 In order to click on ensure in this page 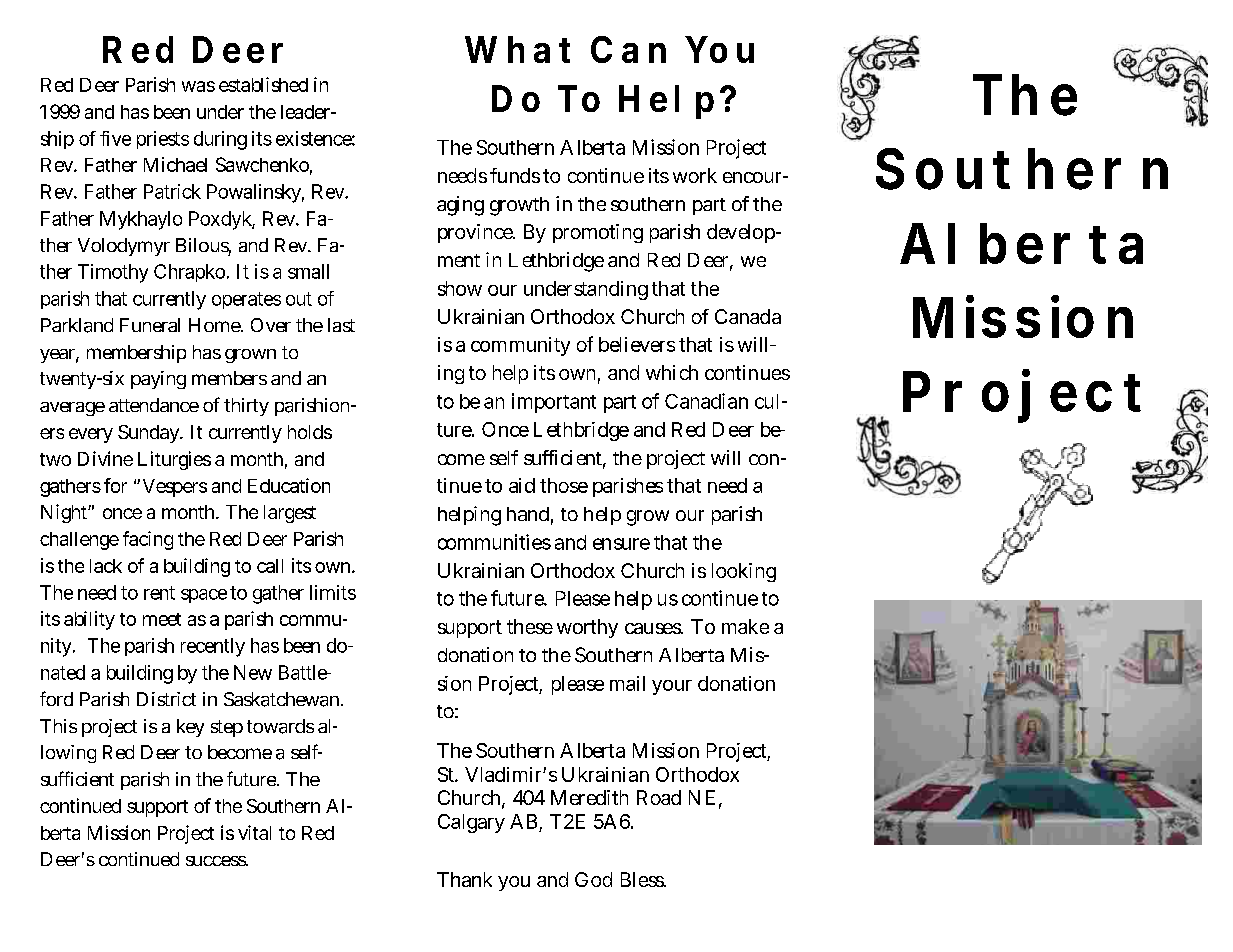, I will do `click(621, 544)`.
